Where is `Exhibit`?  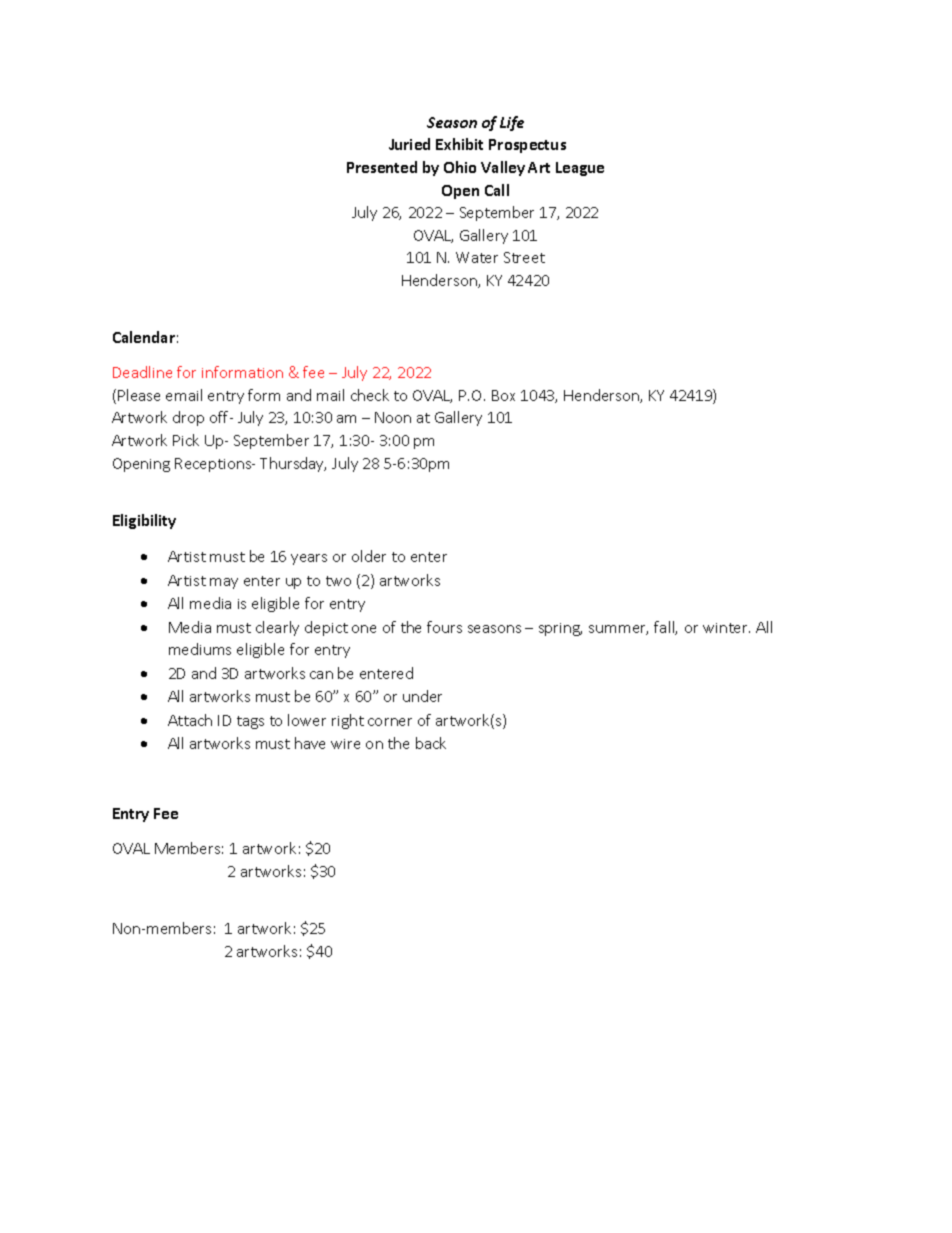 Exhibit is located at coordinates (459, 144).
